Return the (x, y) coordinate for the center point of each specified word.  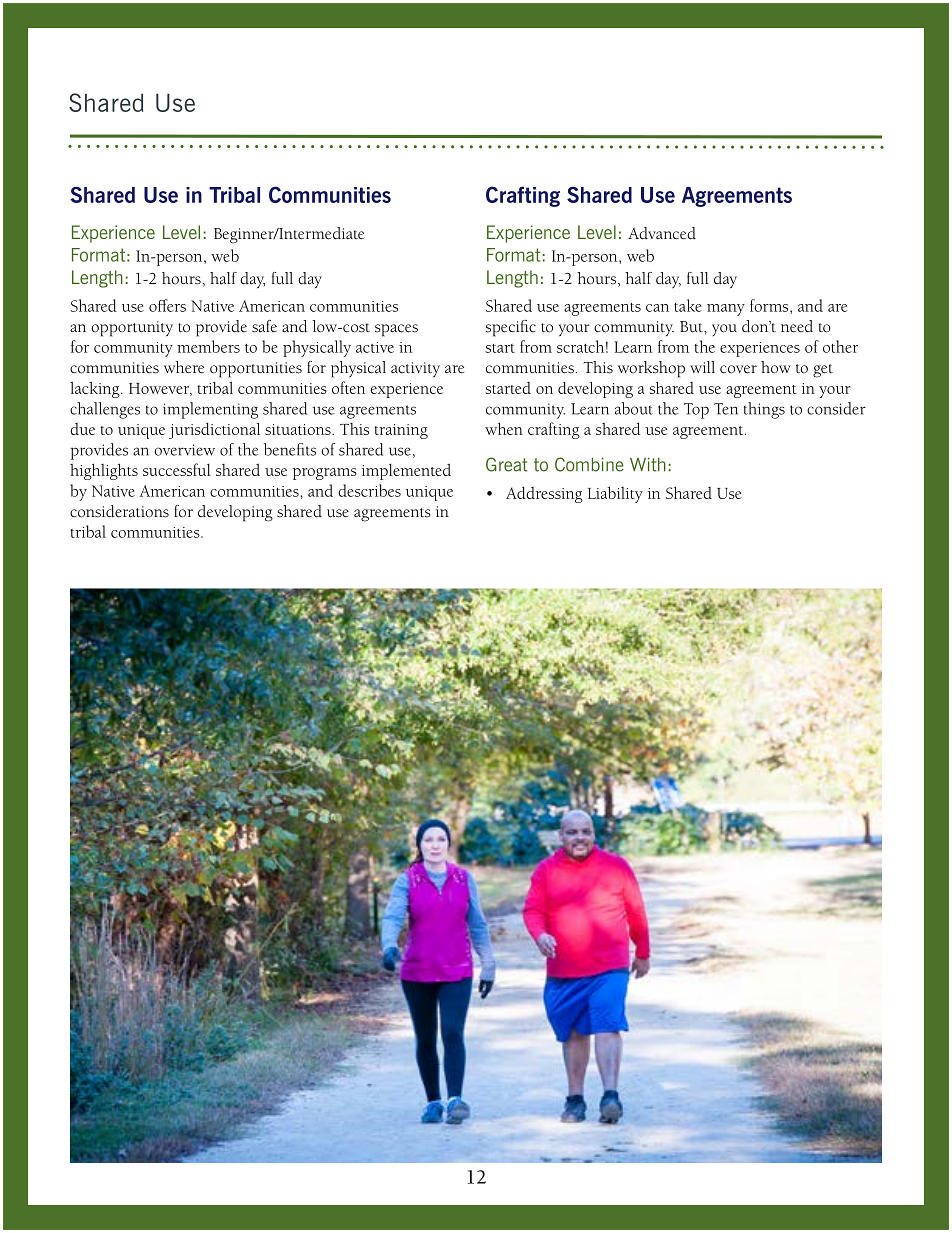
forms (770, 305)
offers (167, 305)
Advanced (662, 233)
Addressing (544, 494)
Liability (615, 494)
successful (177, 469)
